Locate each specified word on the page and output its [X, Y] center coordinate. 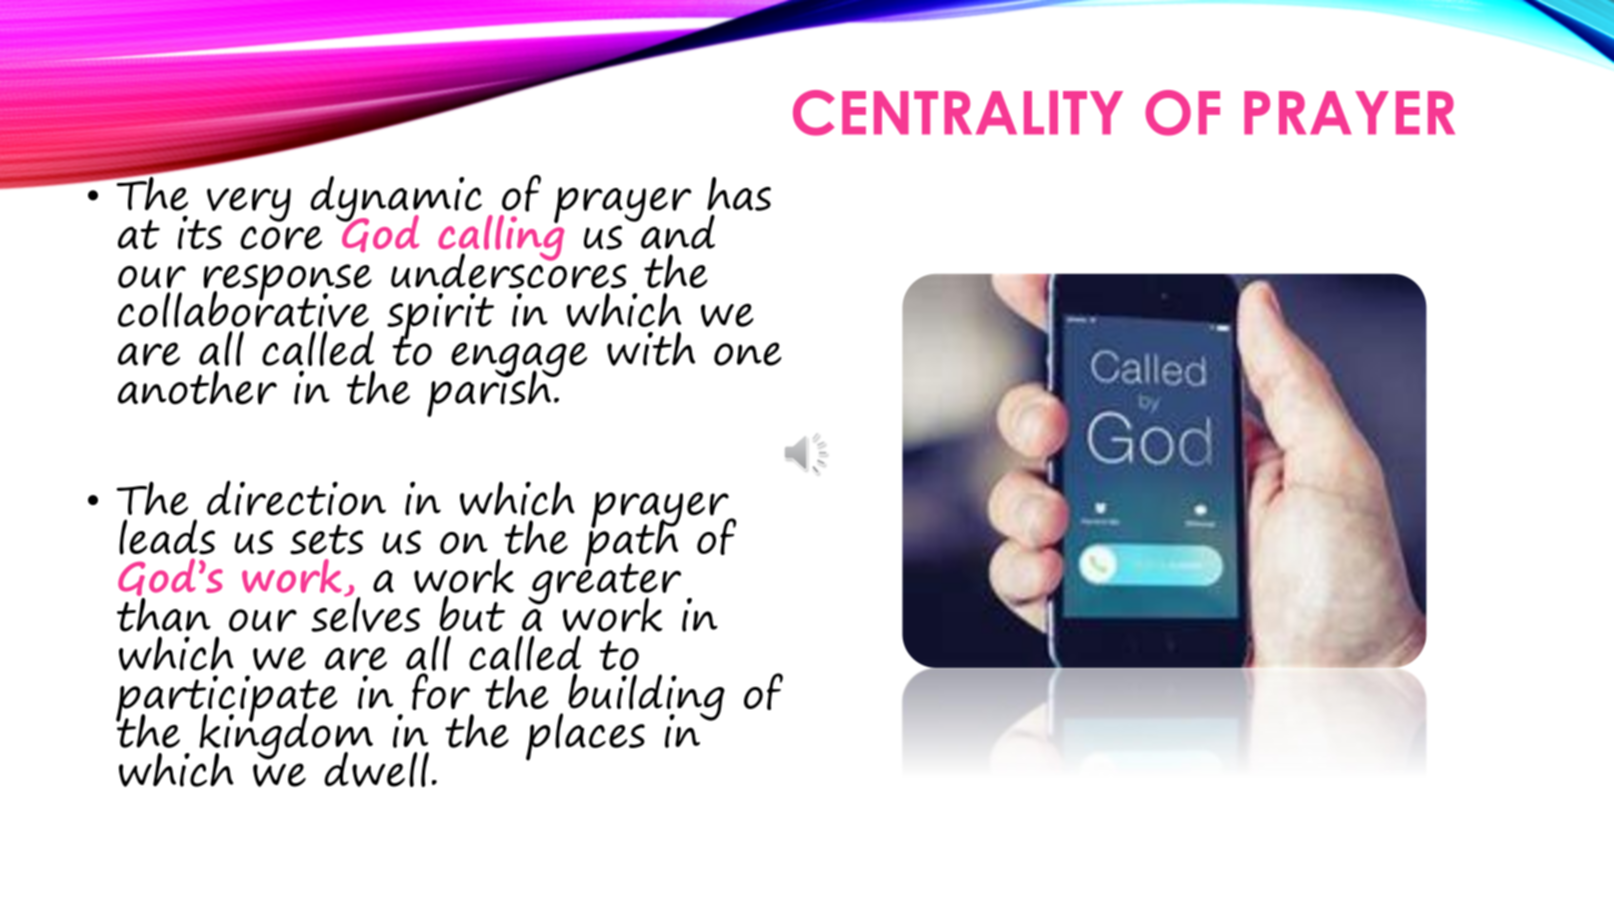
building [646, 697]
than [164, 613]
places [585, 737]
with [651, 349]
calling [501, 237]
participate [226, 699]
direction [296, 498]
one [748, 354]
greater [604, 584]
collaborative [243, 308]
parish [490, 392]
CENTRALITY [958, 113]
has [739, 194]
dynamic [396, 200]
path [632, 543]
